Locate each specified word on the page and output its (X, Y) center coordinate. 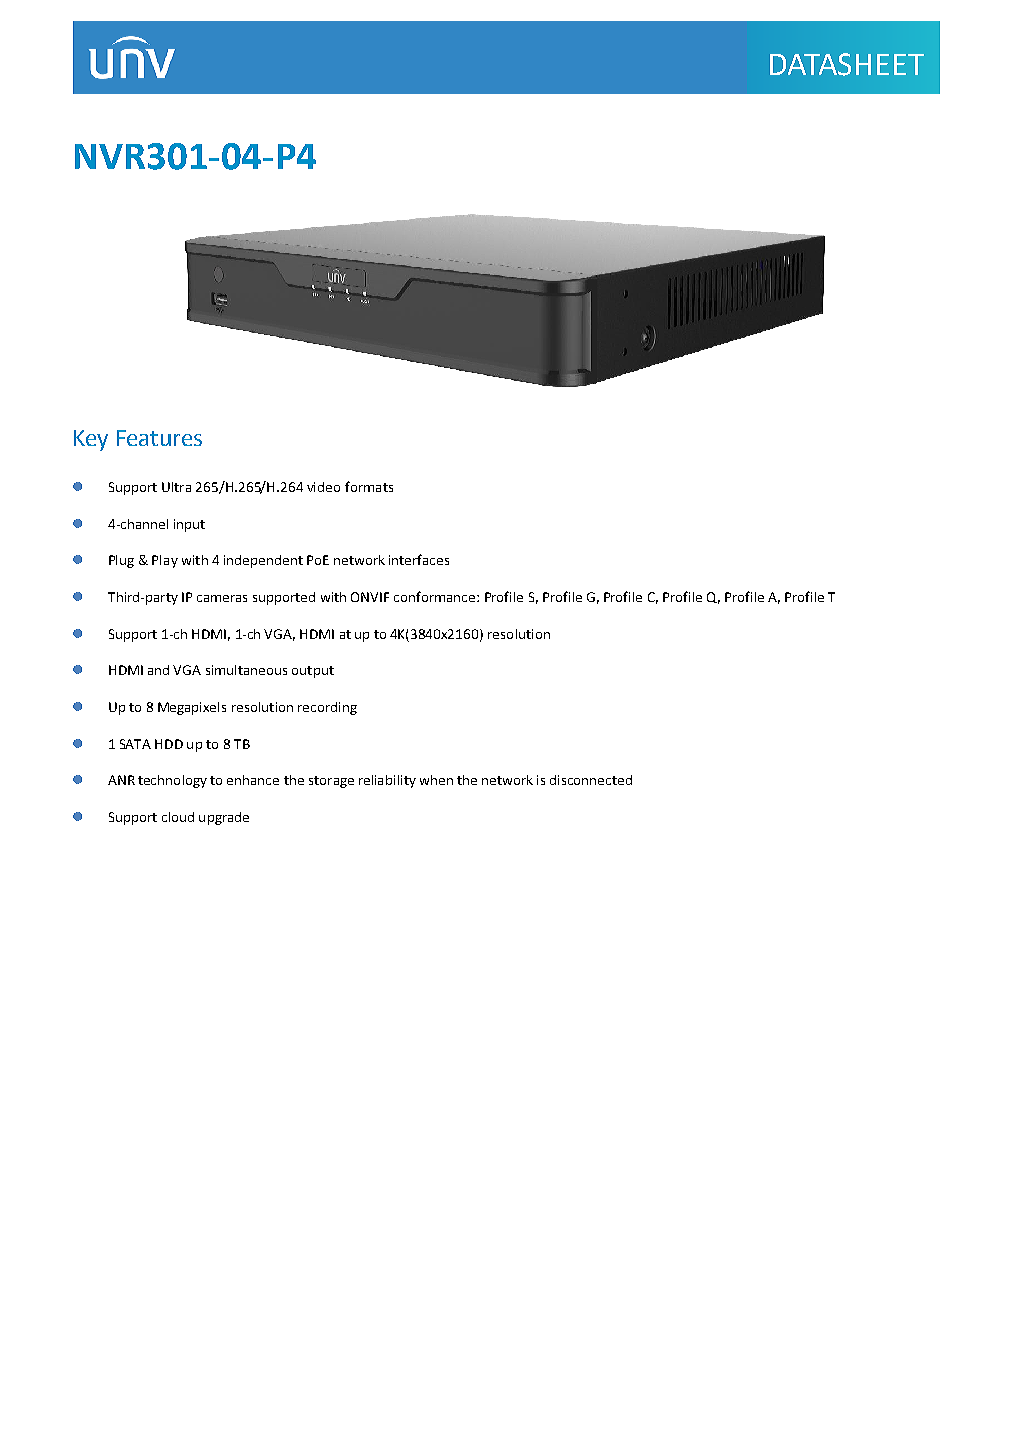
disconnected (591, 780)
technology (172, 781)
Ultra (176, 487)
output (313, 672)
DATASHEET (847, 64)
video (323, 487)
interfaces (419, 559)
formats (369, 486)
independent (263, 561)
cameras (222, 598)
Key (91, 440)
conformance (436, 596)
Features (159, 438)
